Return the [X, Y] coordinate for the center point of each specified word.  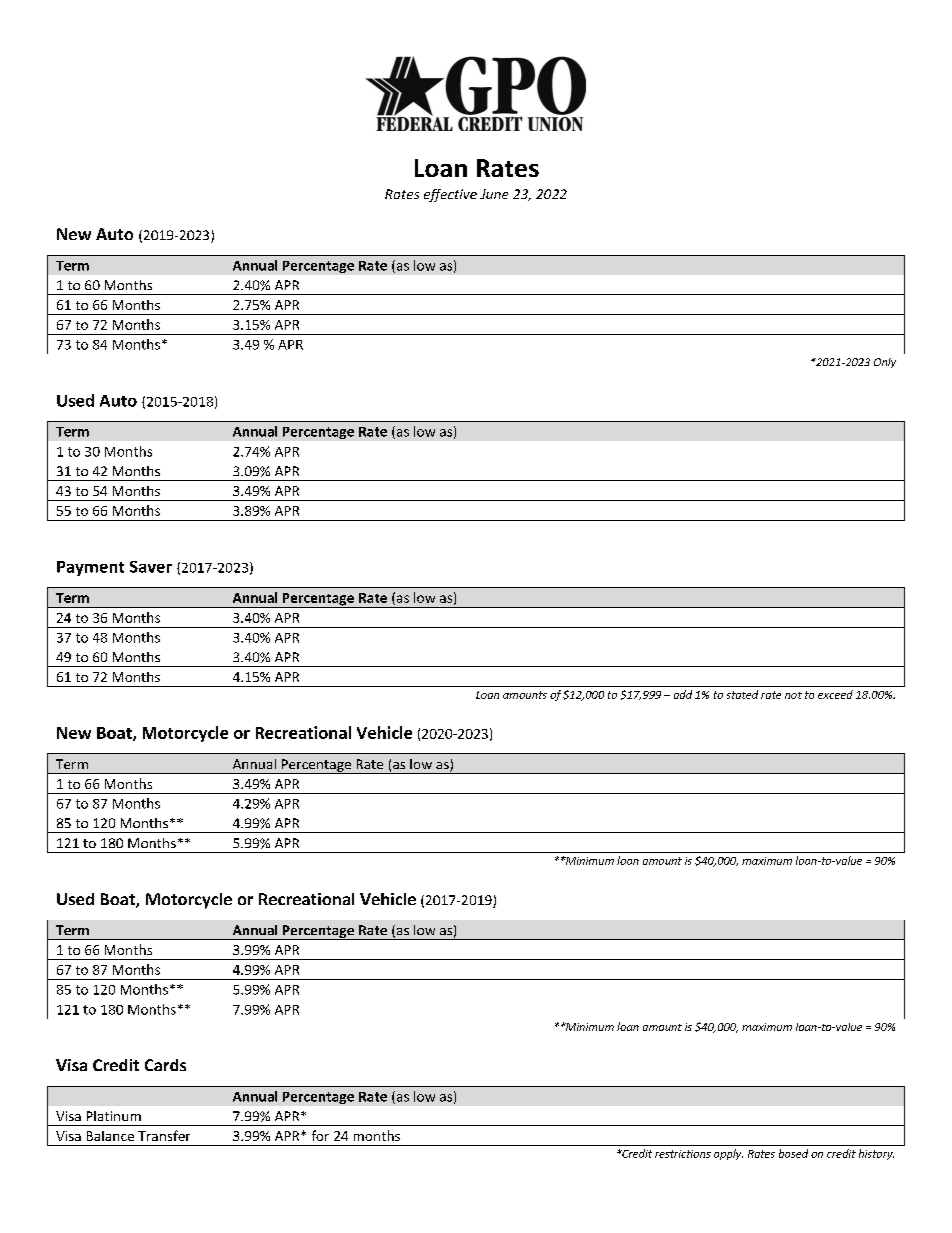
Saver [151, 567]
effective [450, 195]
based [793, 1153]
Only [885, 363]
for [320, 1135]
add [683, 694]
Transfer [164, 1135]
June [494, 194]
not [793, 695]
